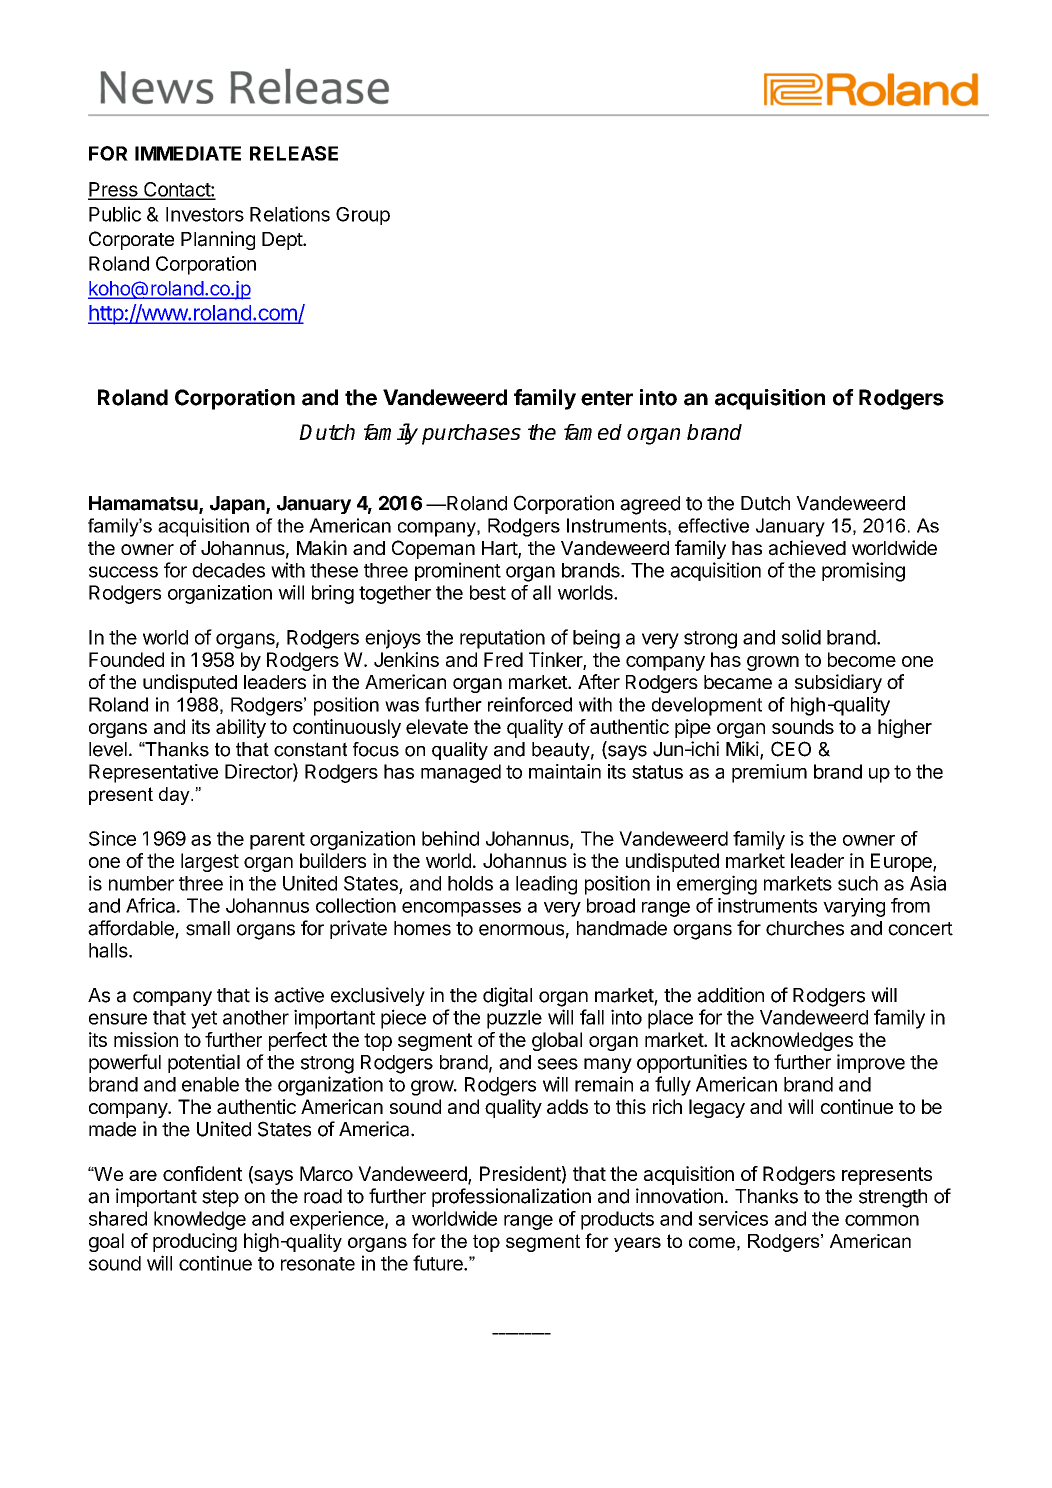  What do you see at coordinates (607, 398) in the screenshot?
I see `enter` at bounding box center [607, 398].
